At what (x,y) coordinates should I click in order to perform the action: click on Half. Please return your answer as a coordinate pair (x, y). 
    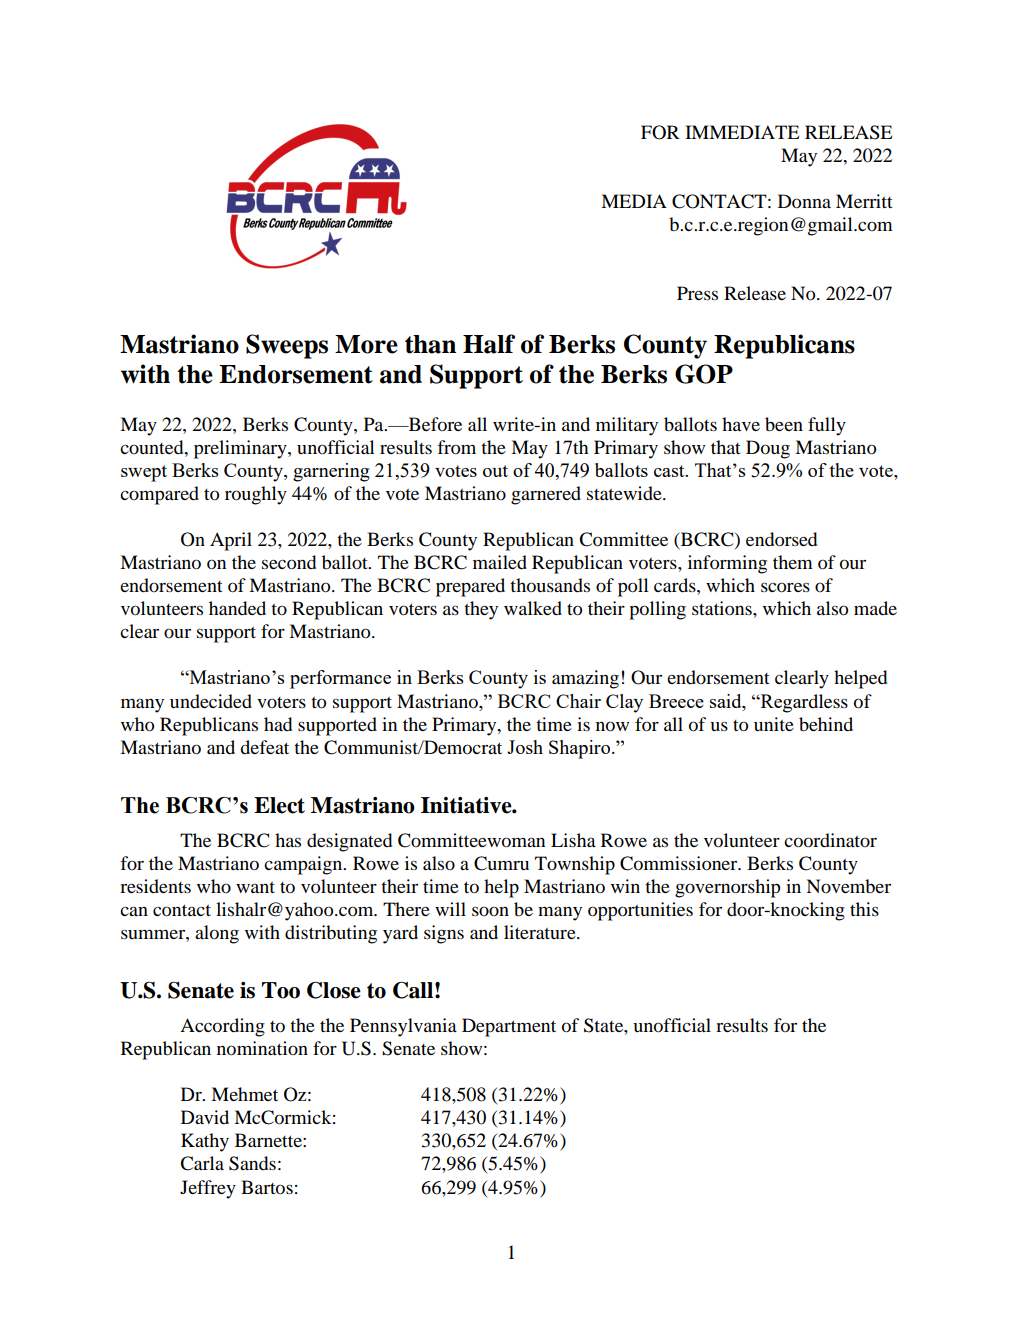
    Looking at the image, I should click on (489, 344).
